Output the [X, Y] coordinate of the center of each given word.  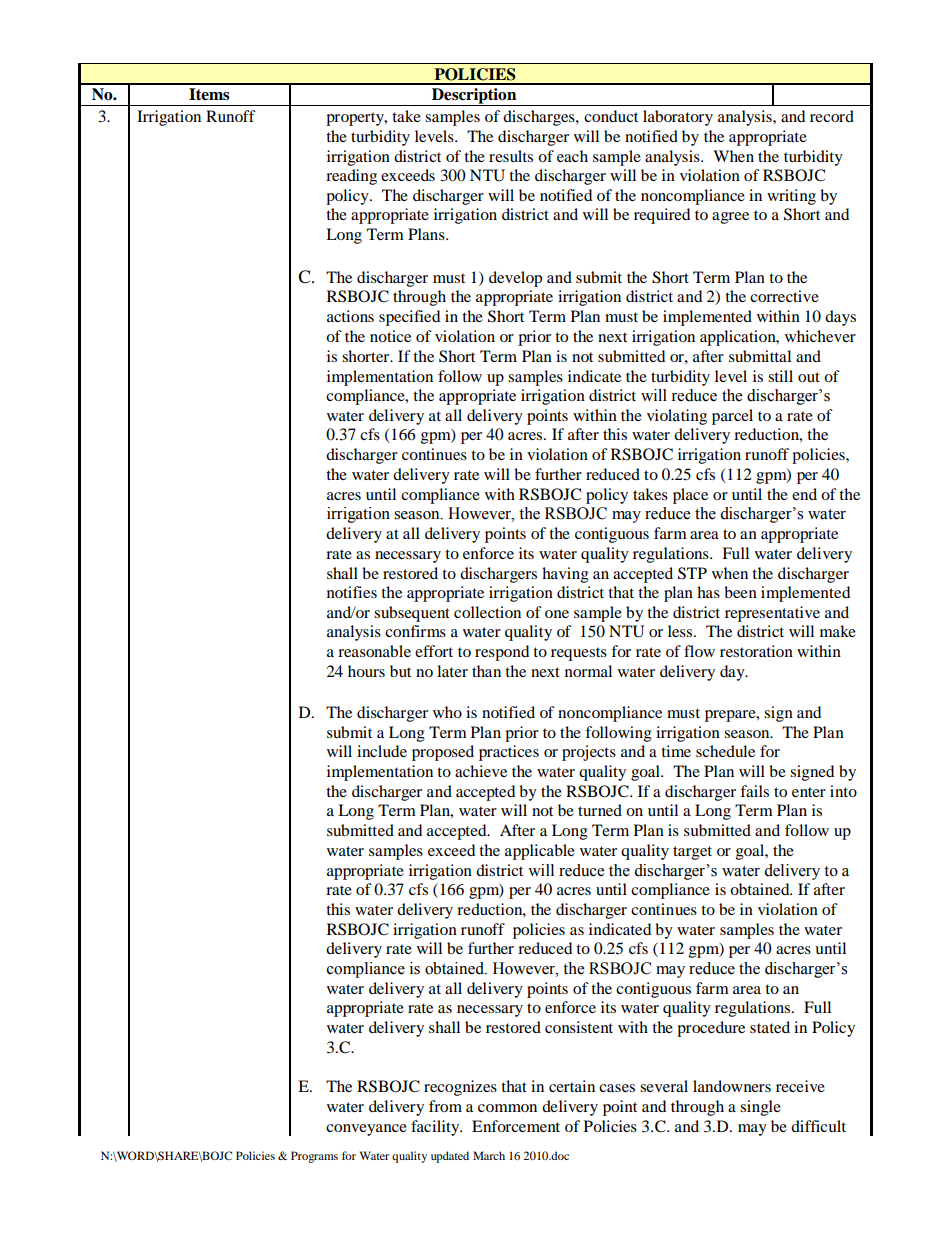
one [557, 614]
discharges [540, 118]
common [507, 1108]
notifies [352, 592]
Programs [314, 1157]
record [832, 116]
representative [772, 614]
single [760, 1108]
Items [209, 94]
